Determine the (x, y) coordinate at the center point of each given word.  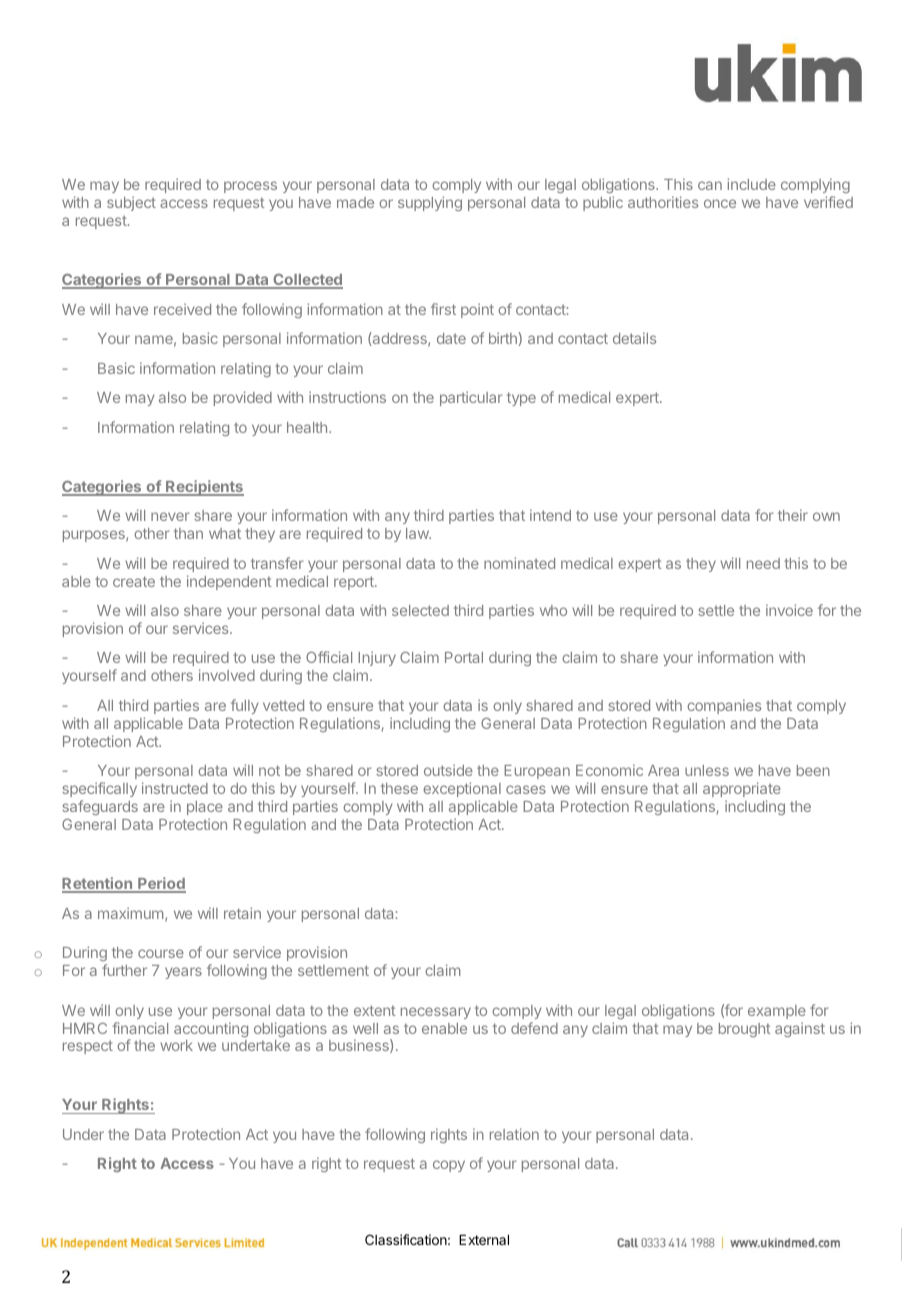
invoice (789, 610)
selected (420, 610)
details (634, 338)
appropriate (742, 789)
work (176, 1045)
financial (140, 1028)
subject (131, 203)
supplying (430, 203)
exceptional (462, 789)
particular (471, 398)
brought (745, 1030)
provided (243, 398)
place (205, 808)
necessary (436, 1013)
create (134, 581)
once (720, 203)
